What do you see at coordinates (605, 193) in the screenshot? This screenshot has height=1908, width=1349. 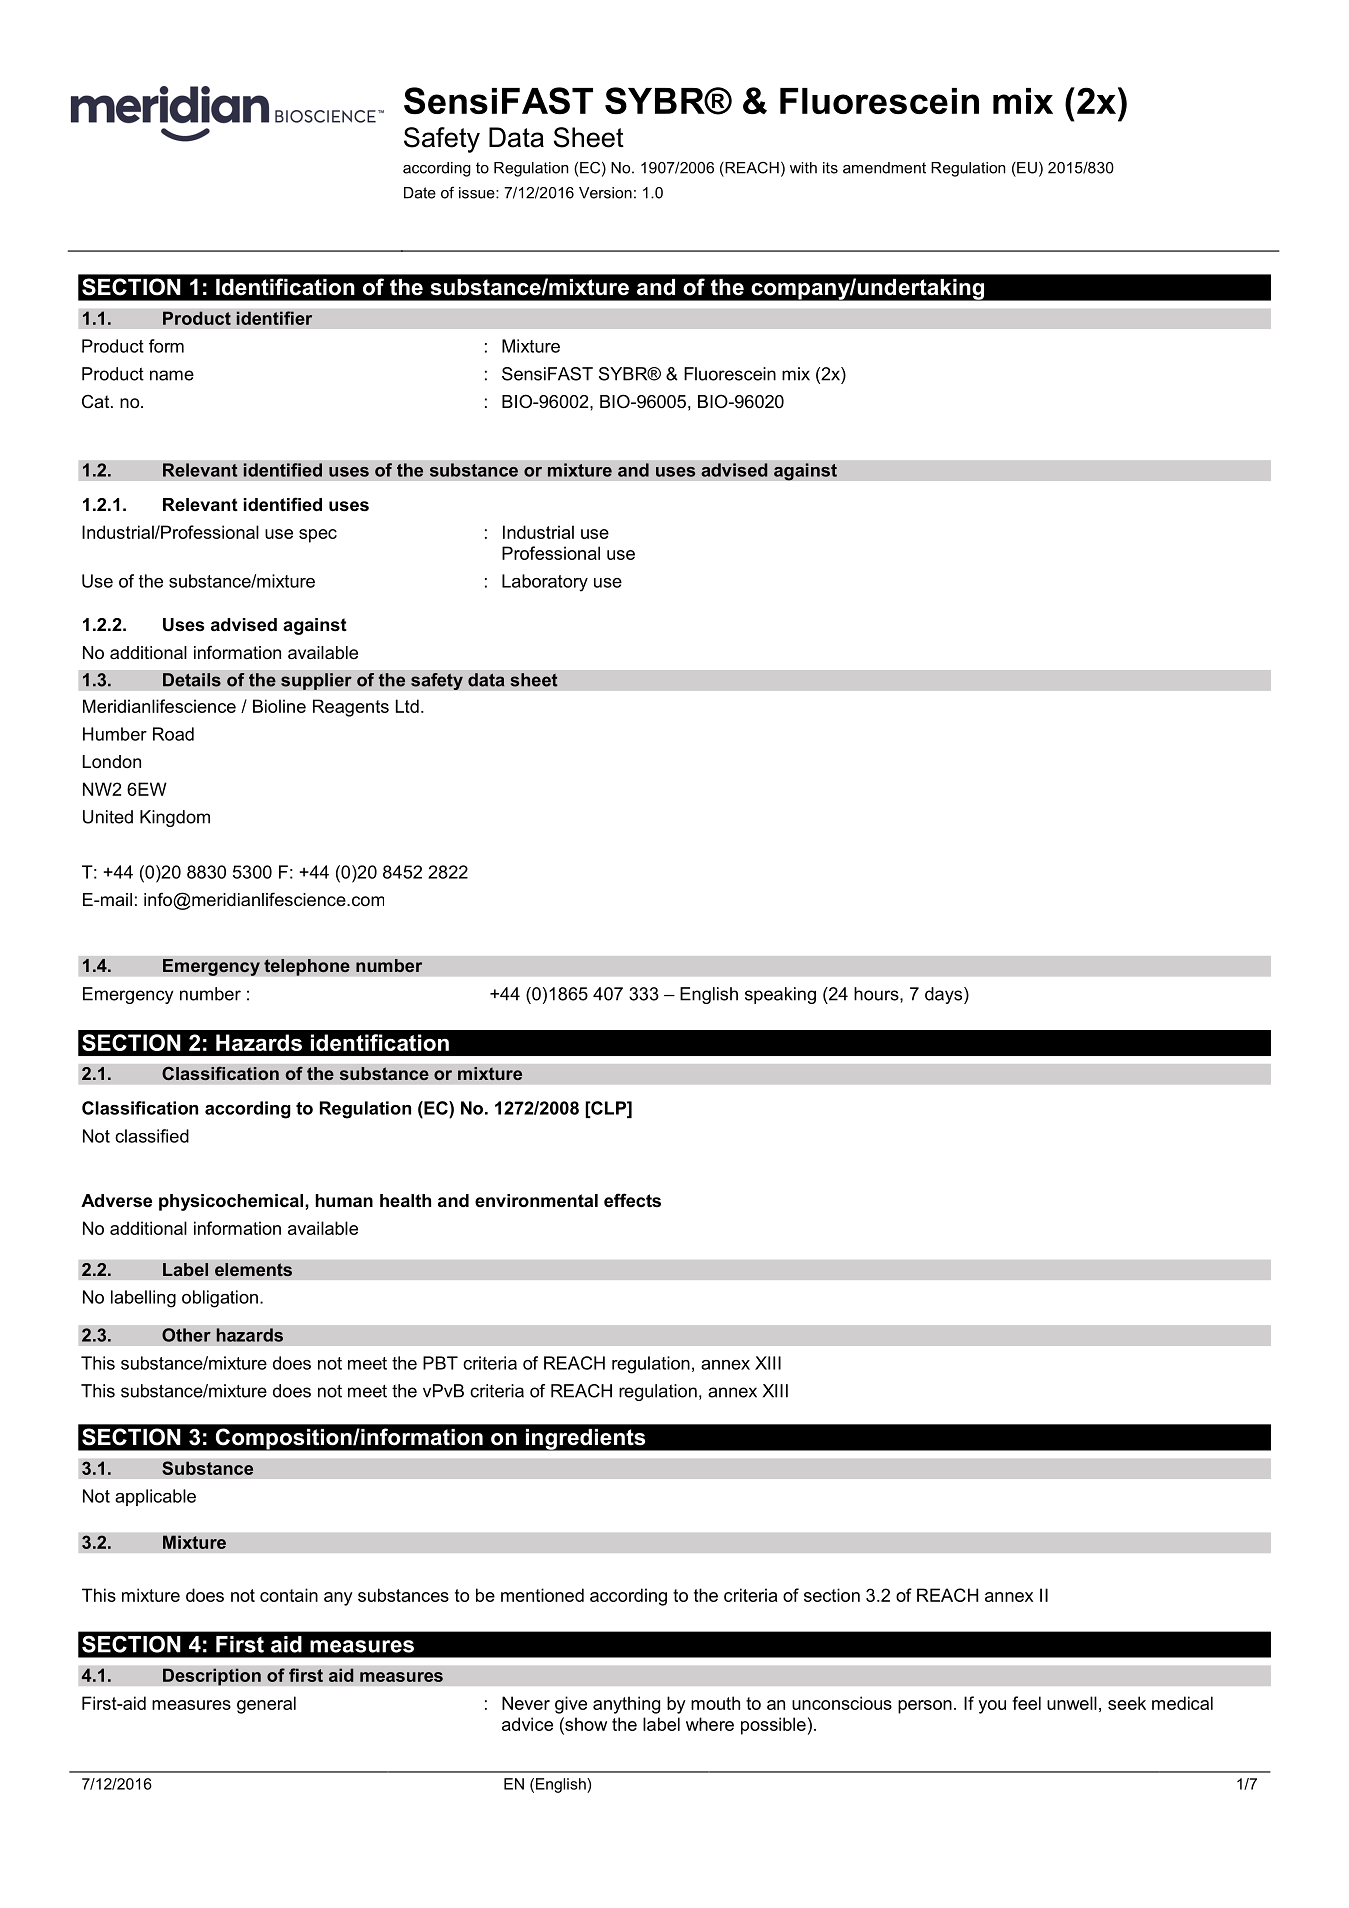 I see `Version` at bounding box center [605, 193].
